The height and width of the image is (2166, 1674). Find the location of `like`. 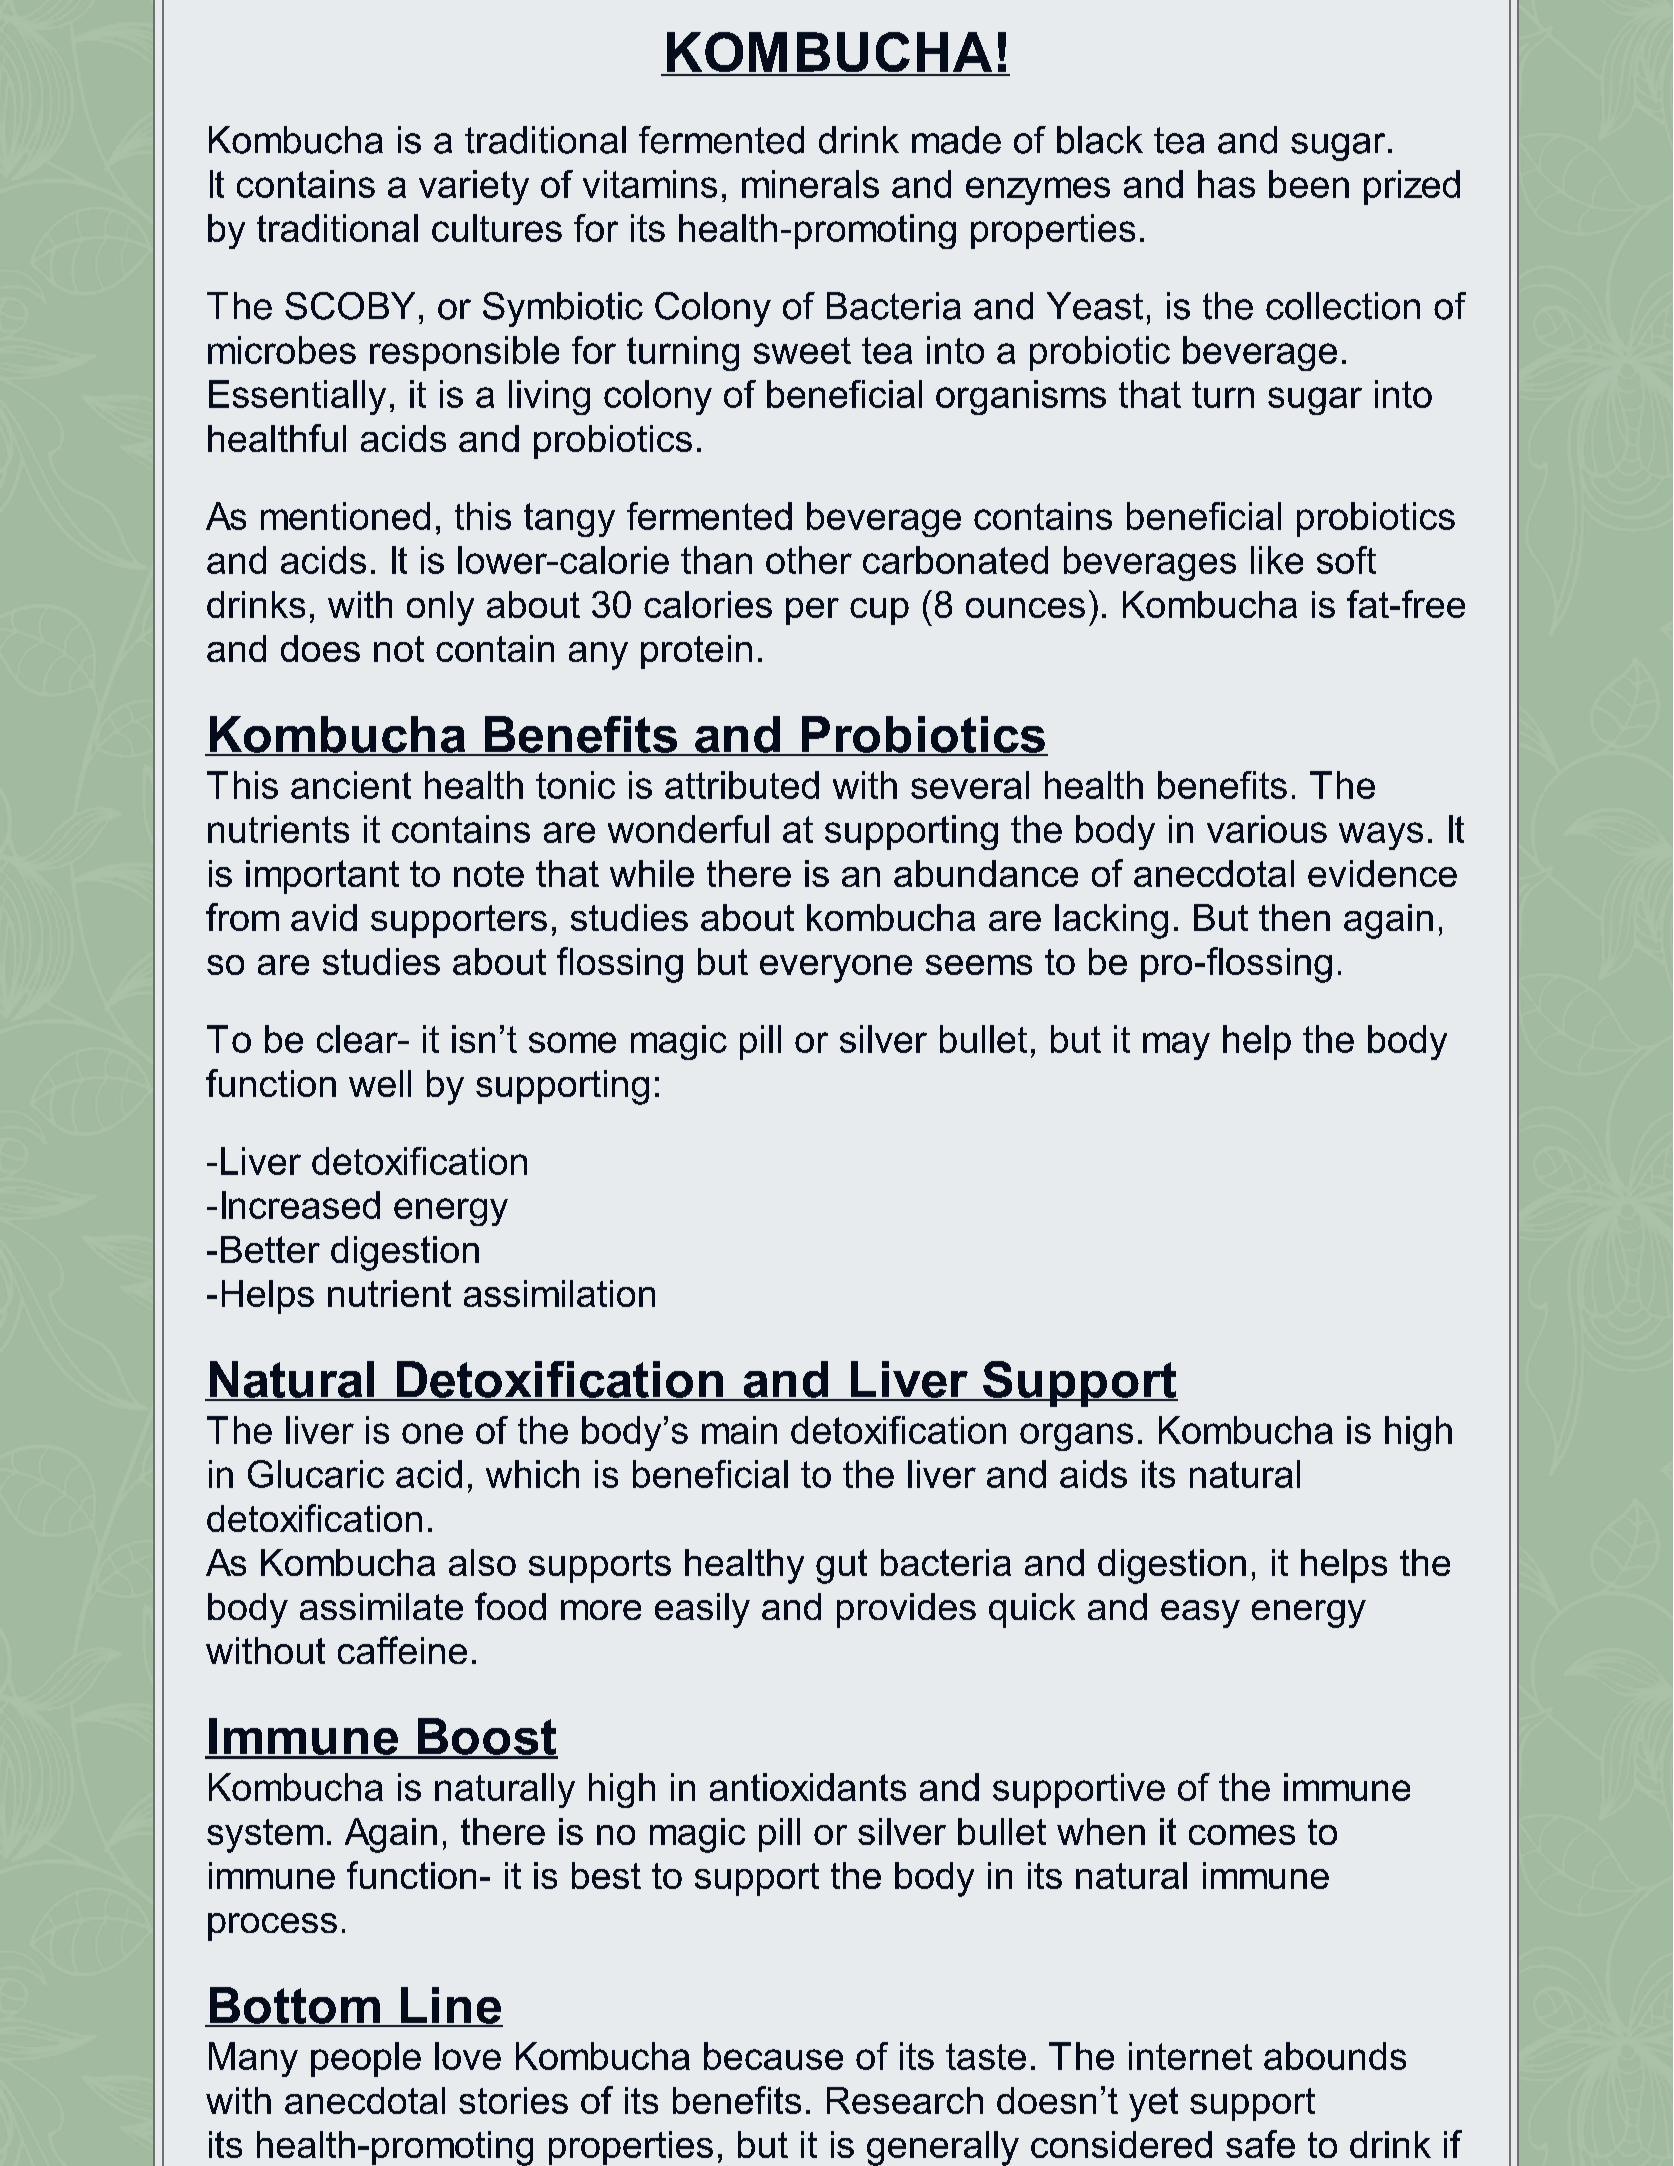

like is located at coordinates (1277, 560).
